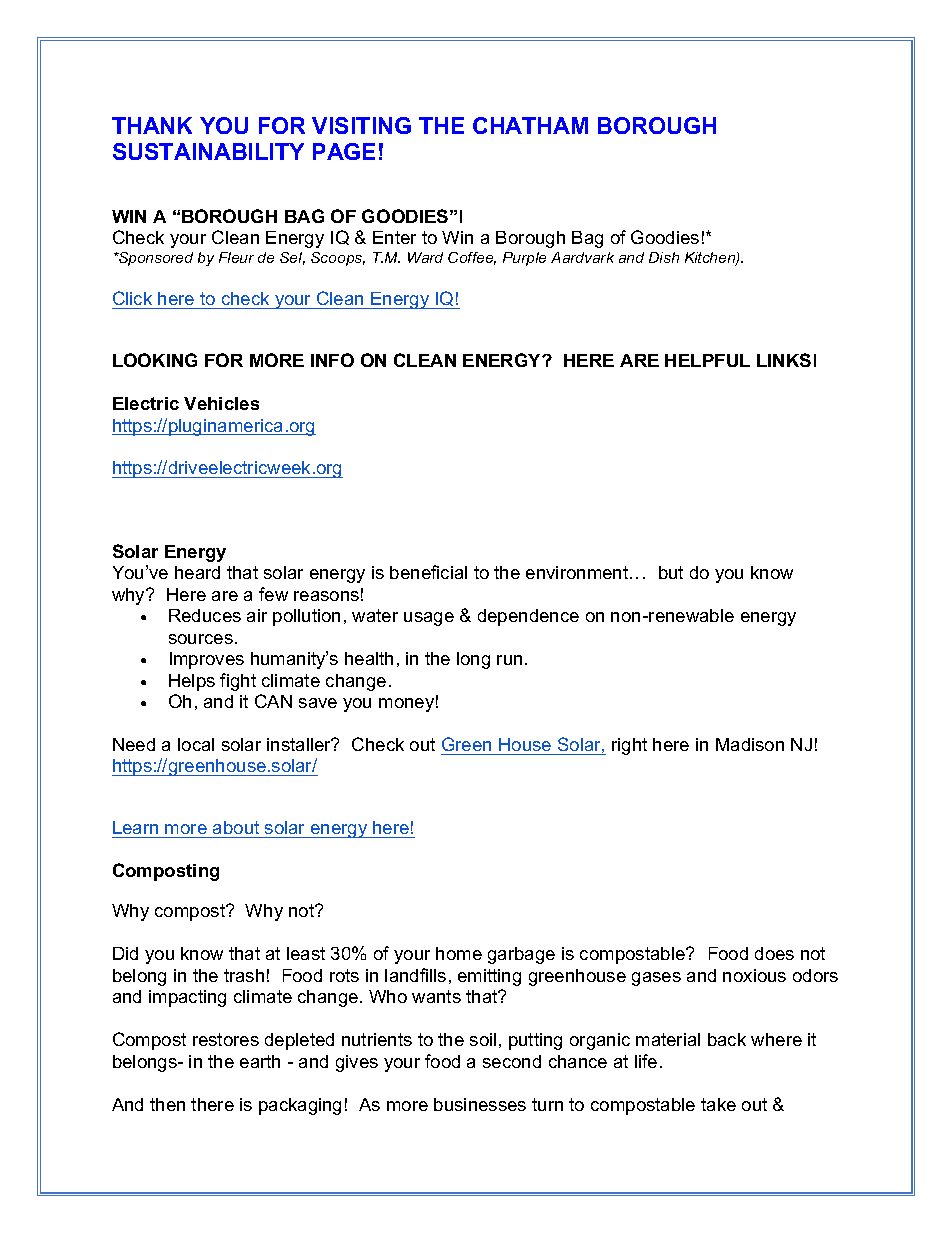  I want to click on Reduces, so click(205, 615).
